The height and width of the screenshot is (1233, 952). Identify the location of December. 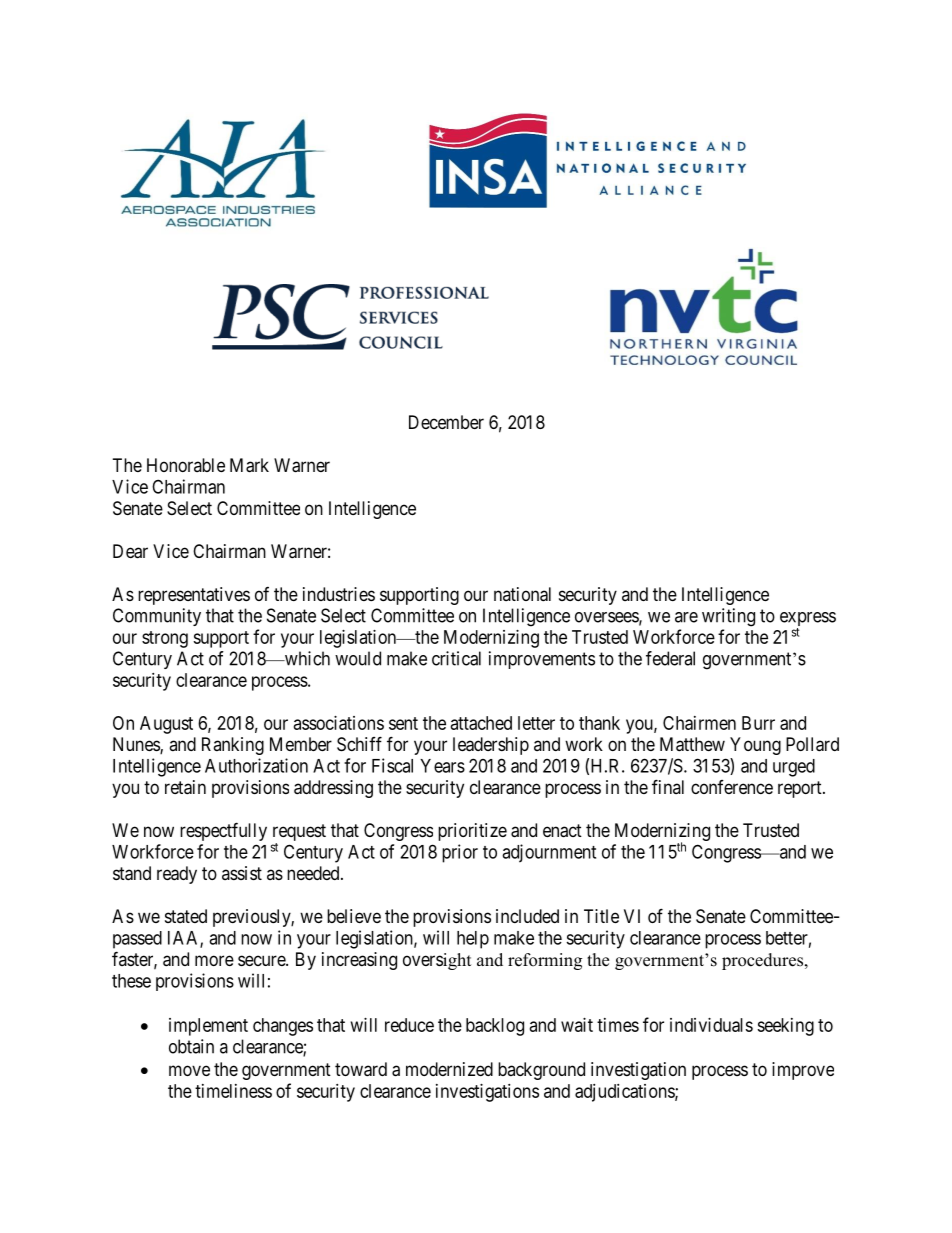
(446, 422).
